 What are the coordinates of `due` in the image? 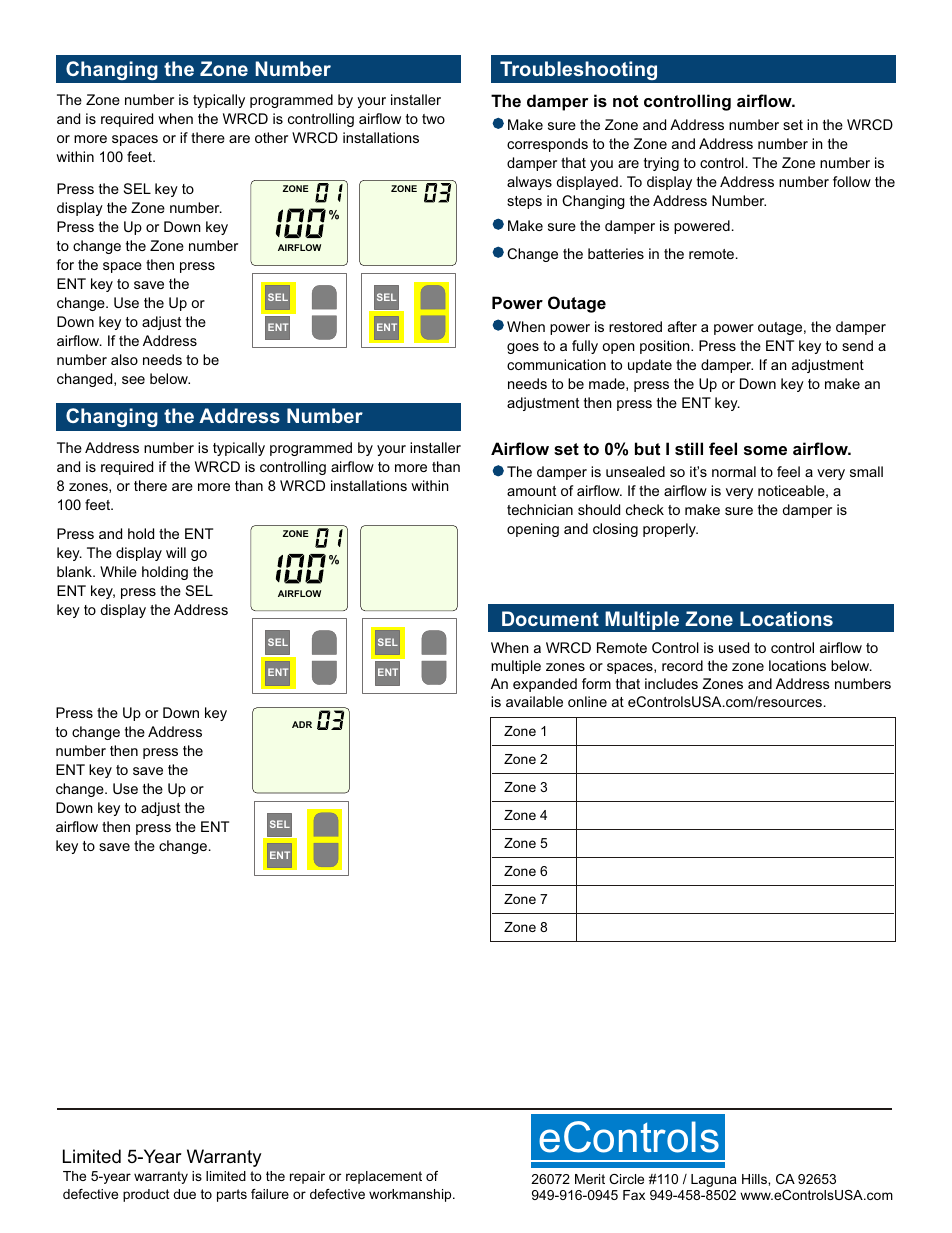 It's located at (184, 1194).
